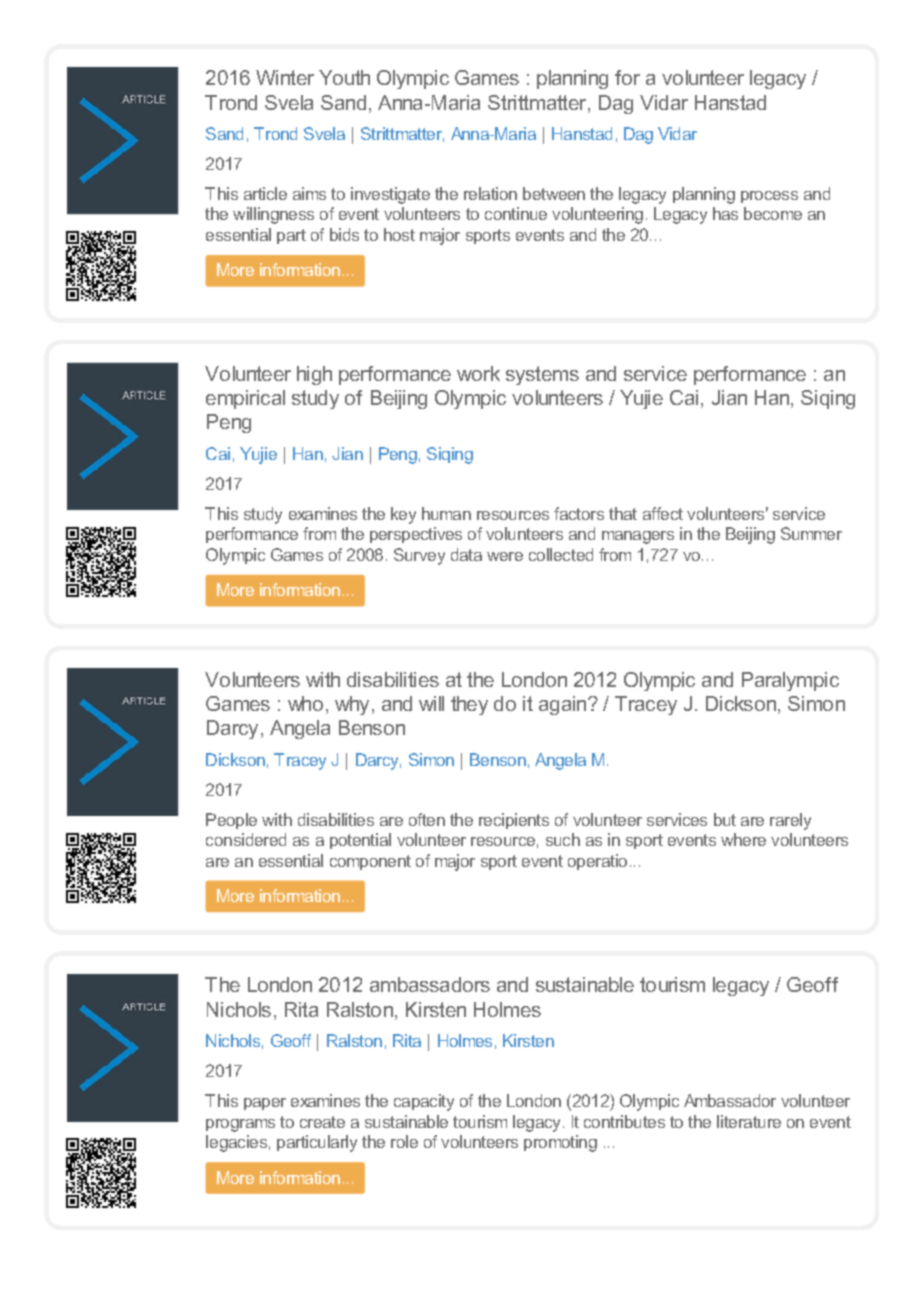 Image resolution: width=924 pixels, height=1308 pixels. What do you see at coordinates (514, 821) in the document?
I see `recipients` at bounding box center [514, 821].
